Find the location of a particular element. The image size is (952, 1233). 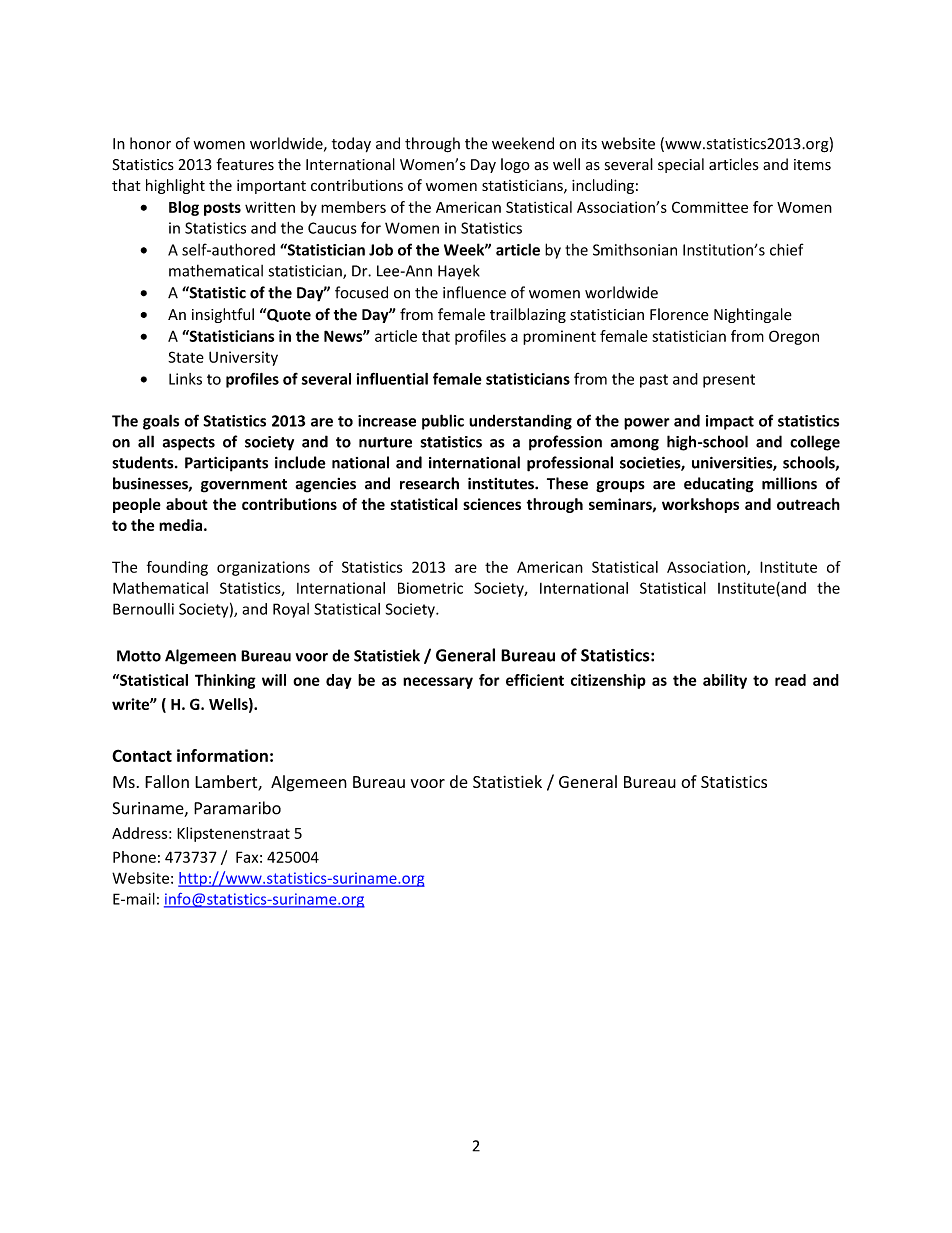

necessary is located at coordinates (438, 683).
